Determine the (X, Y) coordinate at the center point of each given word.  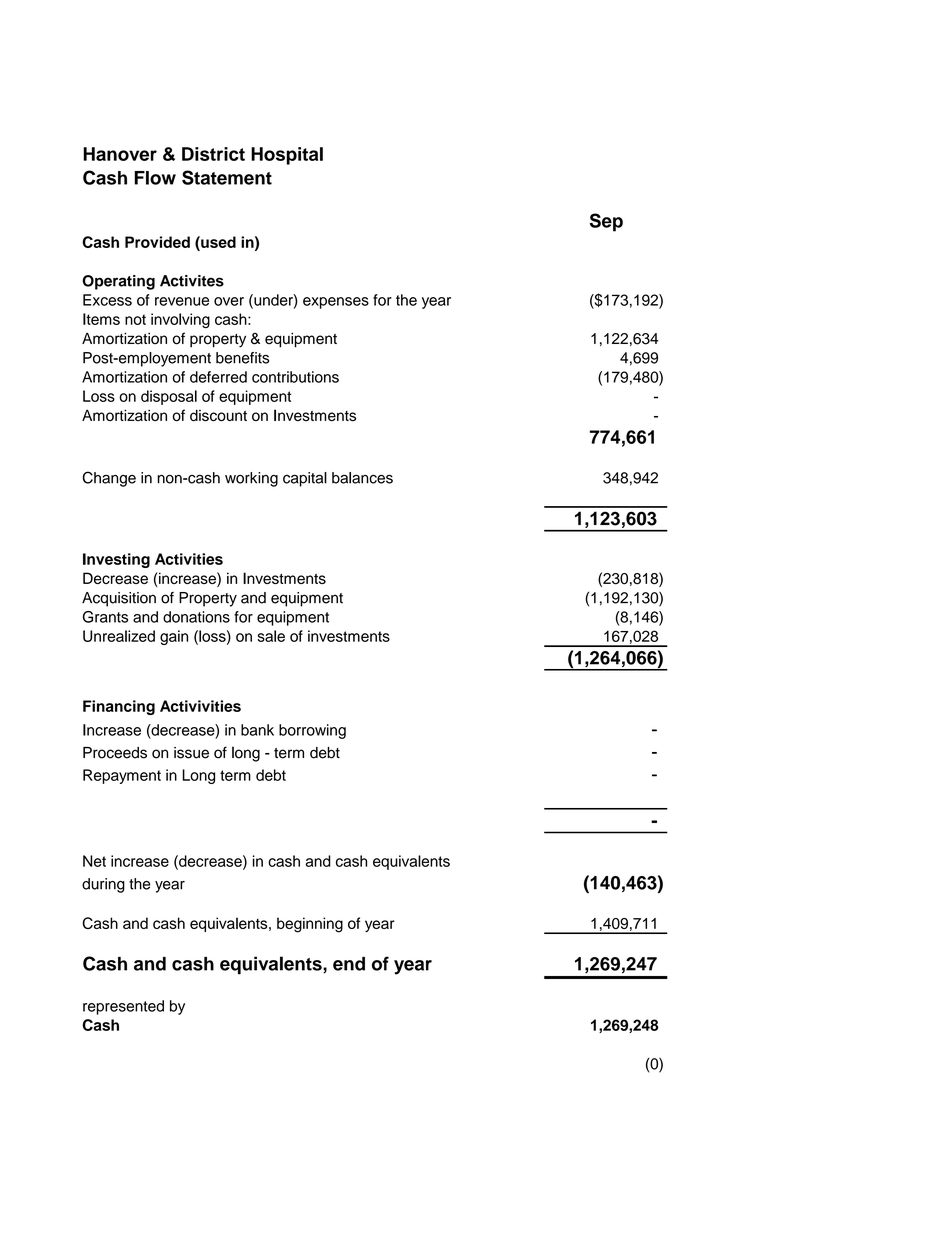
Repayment (122, 776)
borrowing (312, 731)
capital (305, 479)
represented (123, 1007)
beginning (310, 925)
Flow (155, 178)
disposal (169, 397)
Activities (189, 559)
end (349, 964)
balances (362, 478)
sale (271, 636)
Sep (606, 222)
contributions (295, 377)
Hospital (287, 156)
